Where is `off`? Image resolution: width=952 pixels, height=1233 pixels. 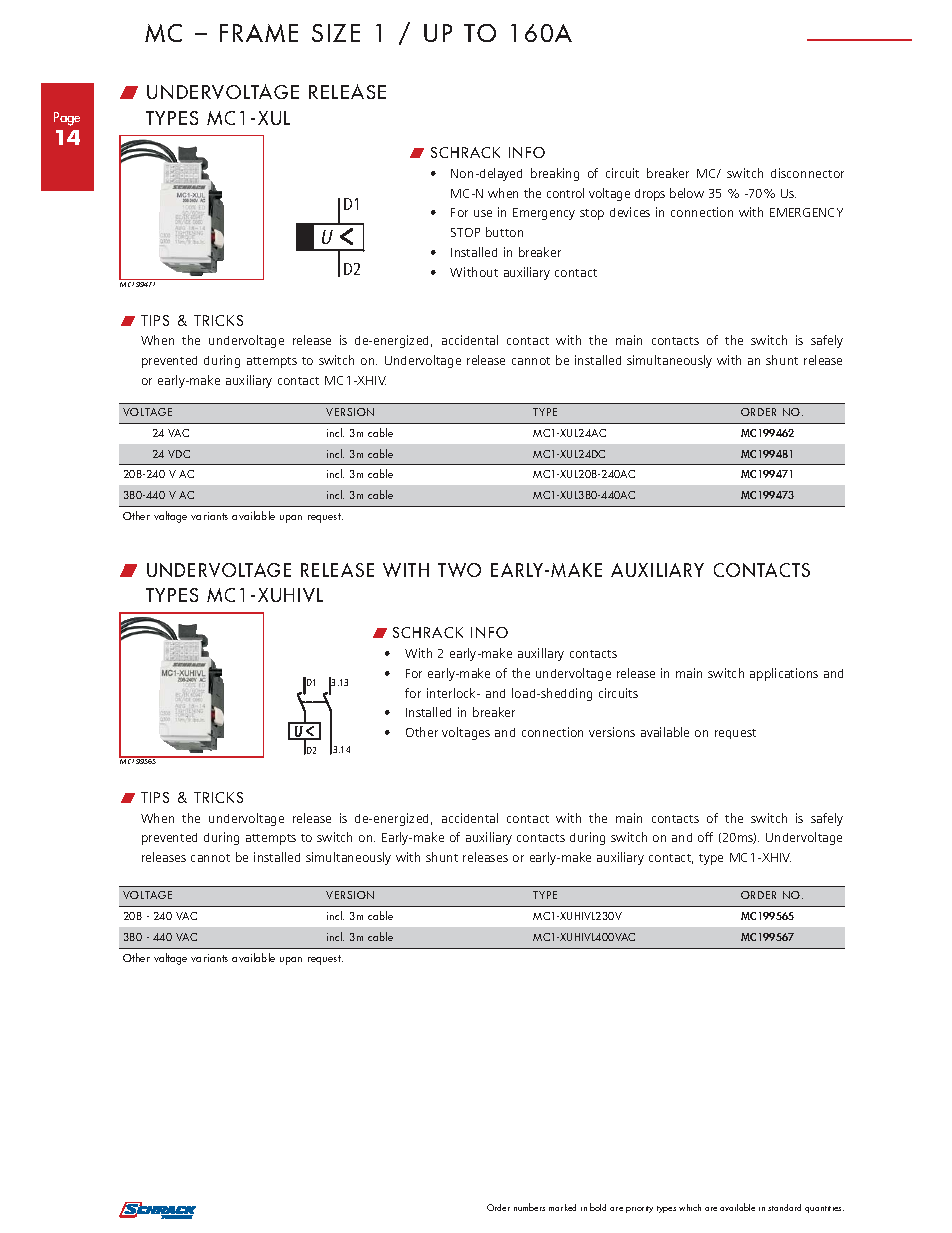
off is located at coordinates (705, 837).
